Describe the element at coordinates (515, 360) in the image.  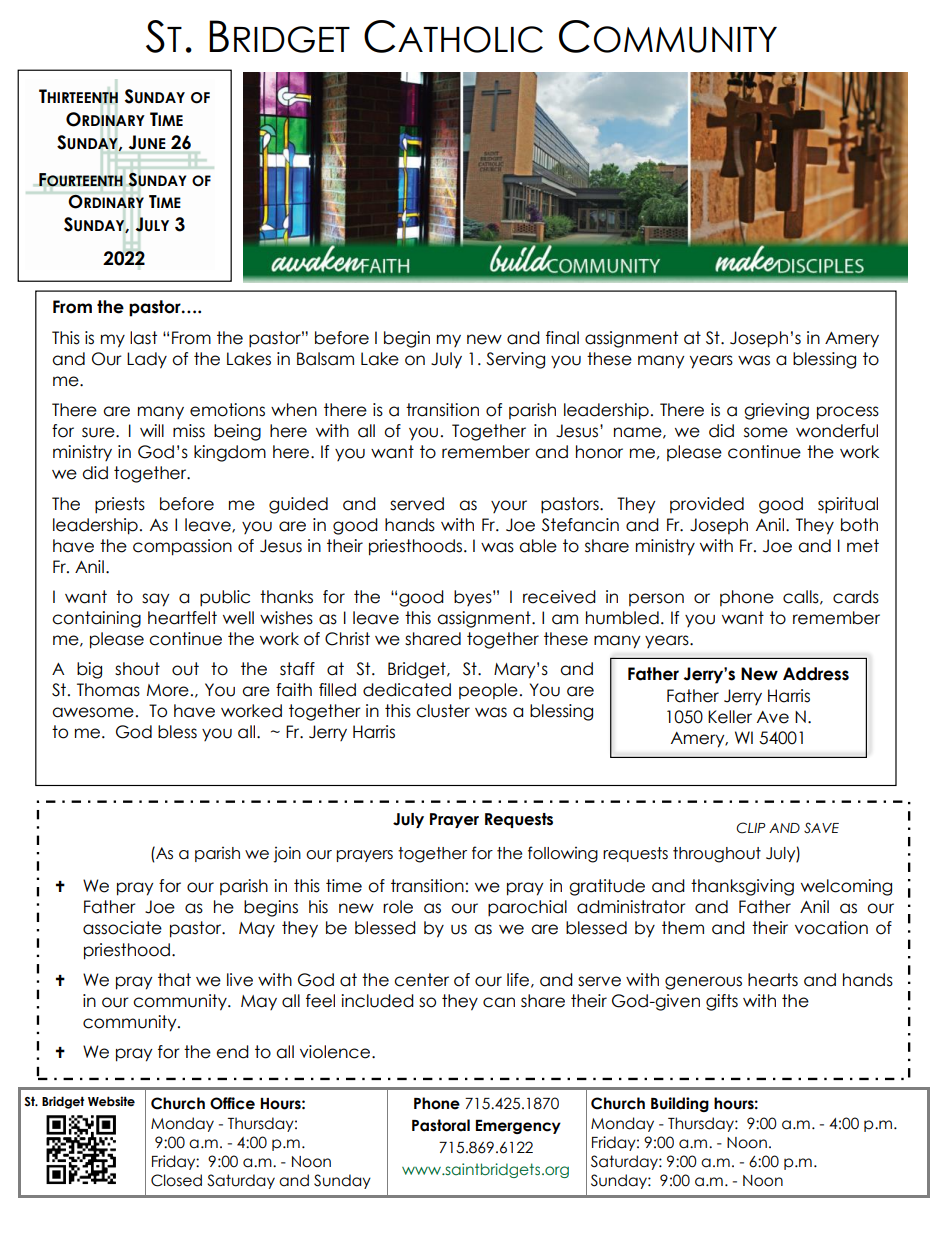
I see `Serving` at that location.
